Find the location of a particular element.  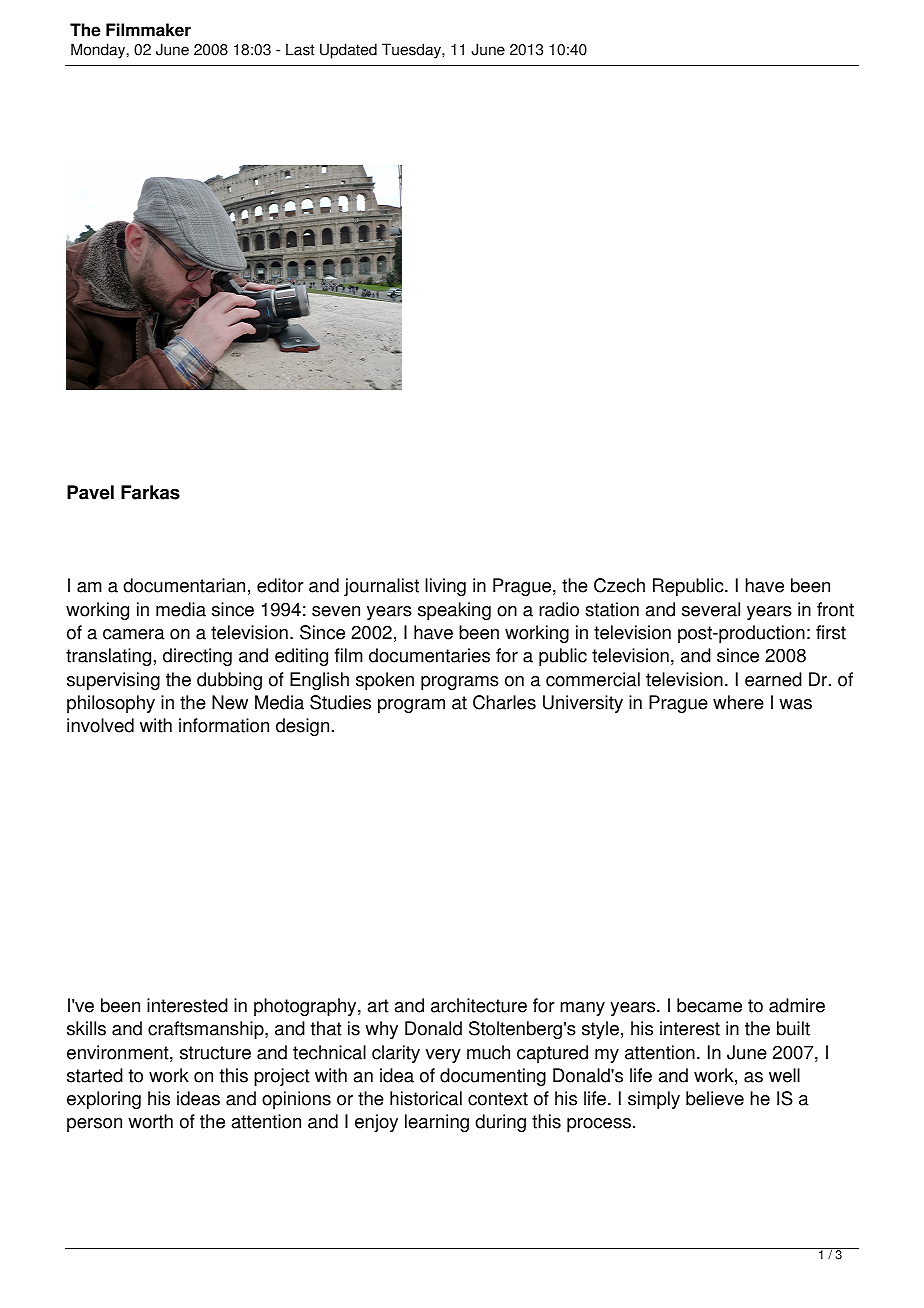

documentarian is located at coordinates (184, 585).
